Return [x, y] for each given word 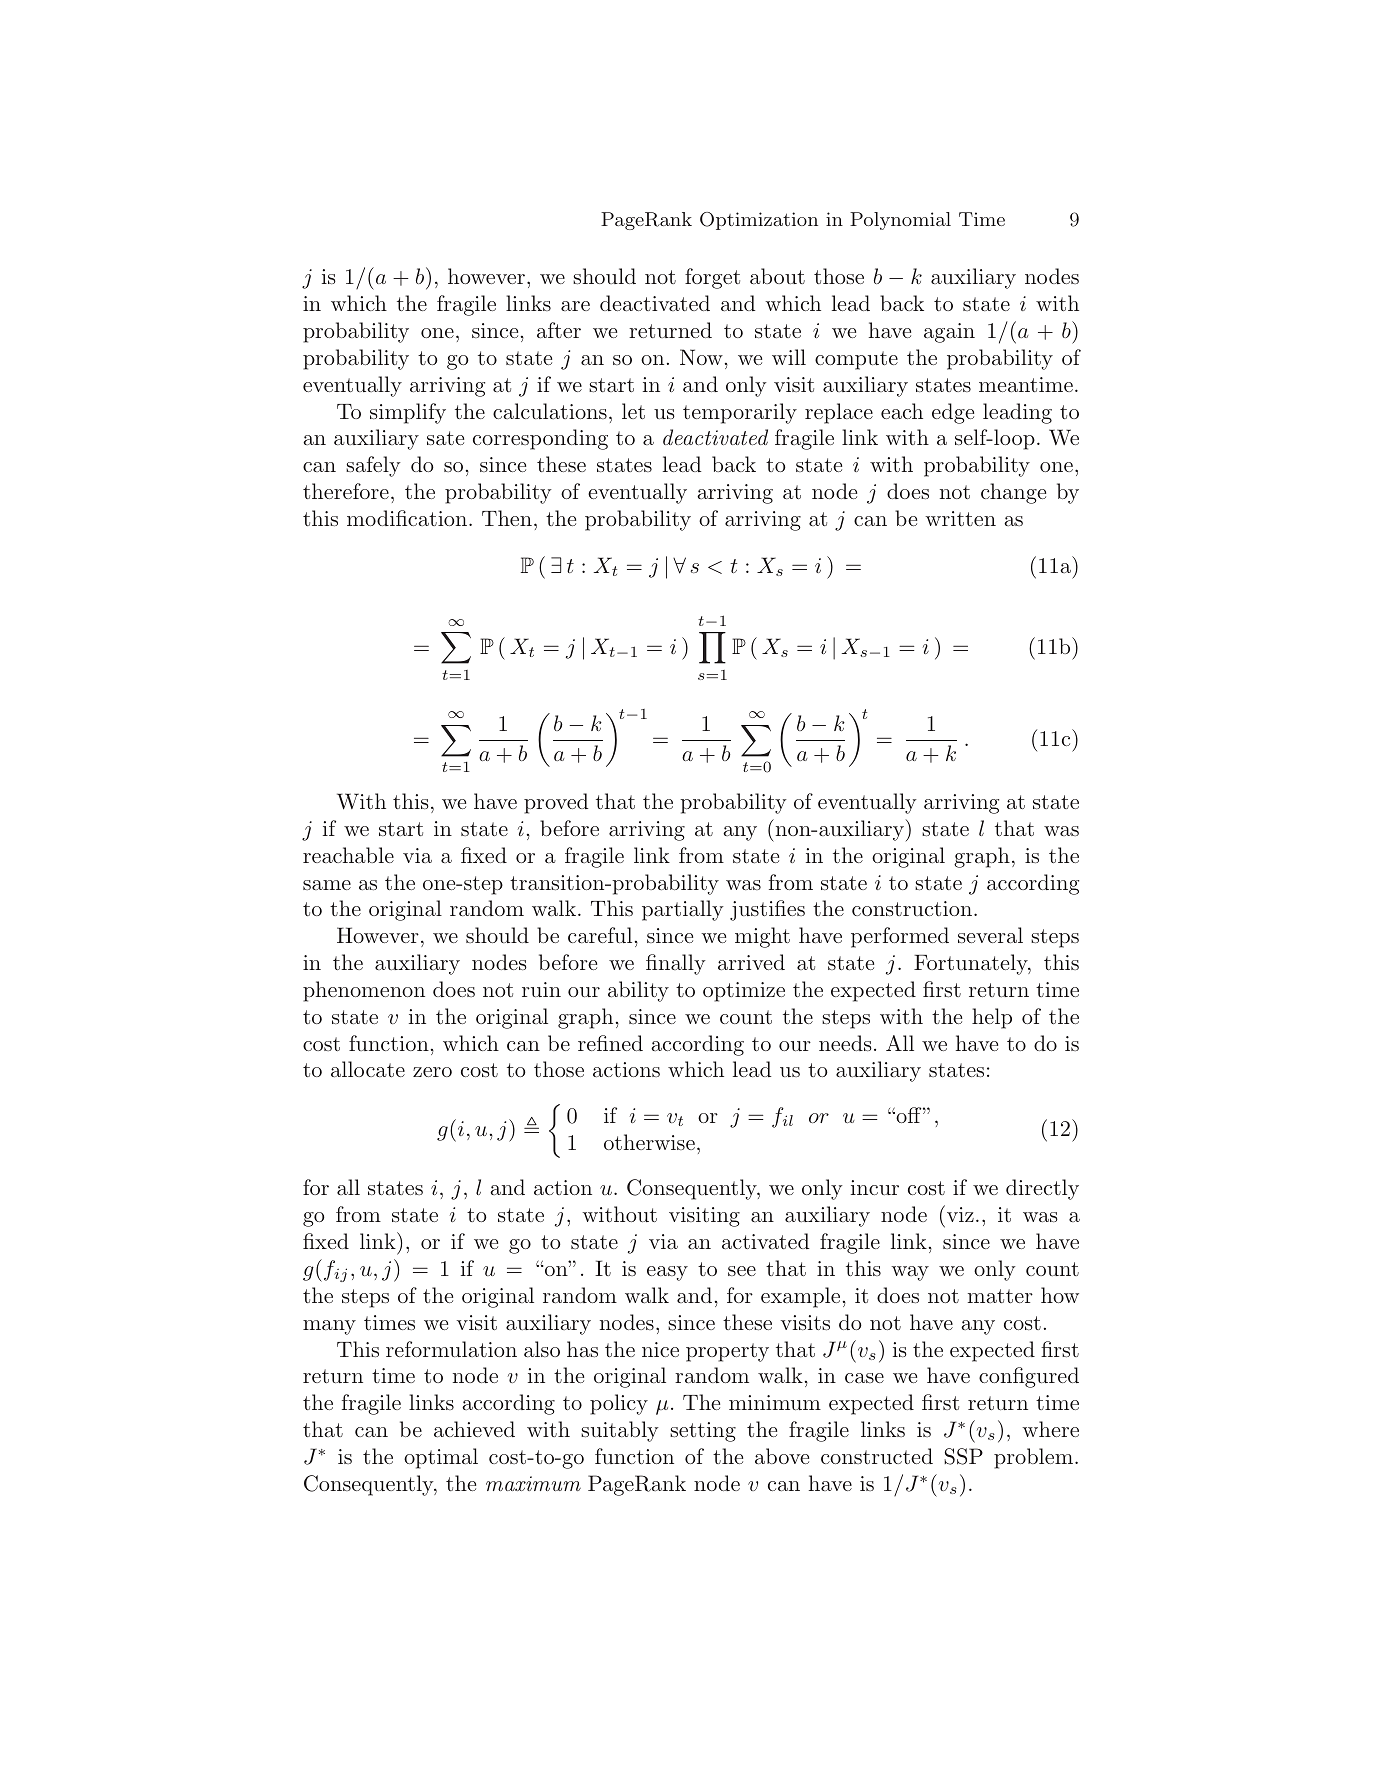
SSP [963, 1456]
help [992, 1018]
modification [408, 518]
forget [712, 278]
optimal [441, 1458]
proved [556, 803]
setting [703, 1432]
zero [432, 1072]
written [960, 518]
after [559, 330]
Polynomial [900, 221]
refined [610, 1043]
